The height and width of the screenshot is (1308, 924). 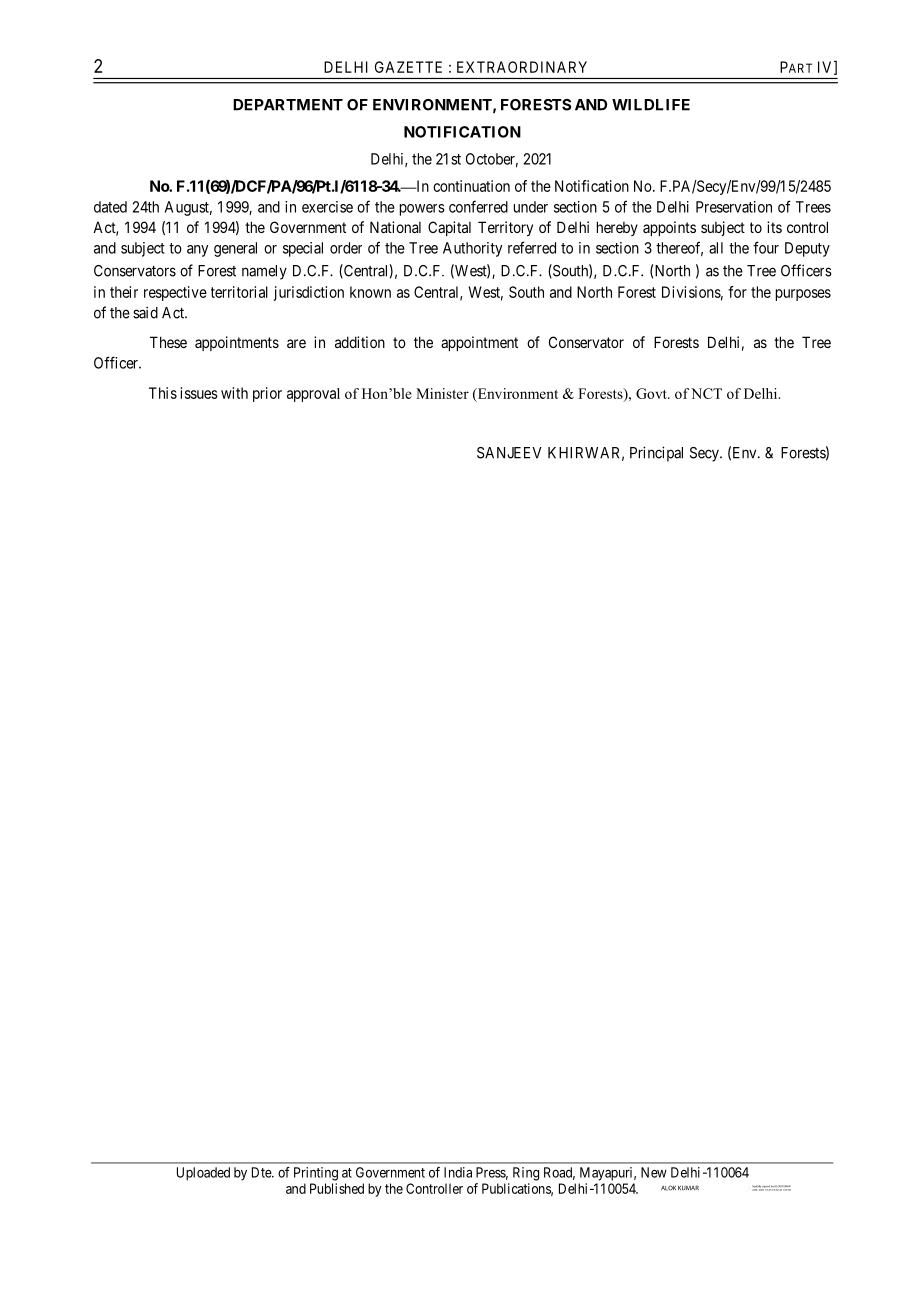 I want to click on SANJEEV, so click(x=509, y=453).
